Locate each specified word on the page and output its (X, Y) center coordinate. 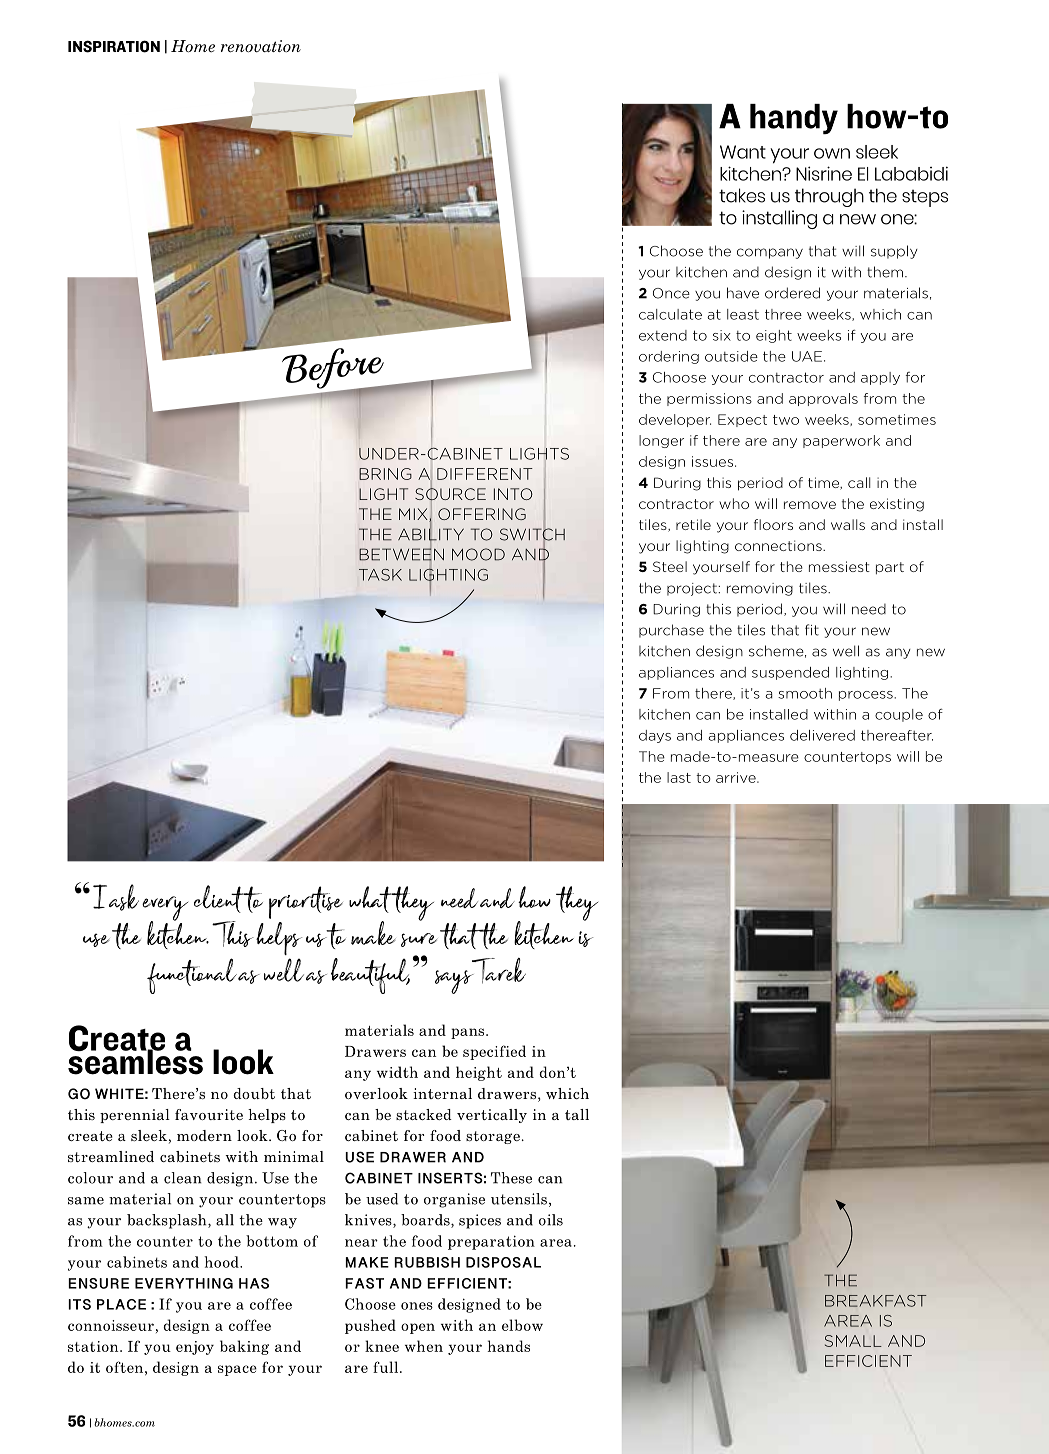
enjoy (195, 1348)
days (655, 736)
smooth (805, 693)
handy (794, 119)
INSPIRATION (114, 46)
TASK (380, 575)
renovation (261, 46)
